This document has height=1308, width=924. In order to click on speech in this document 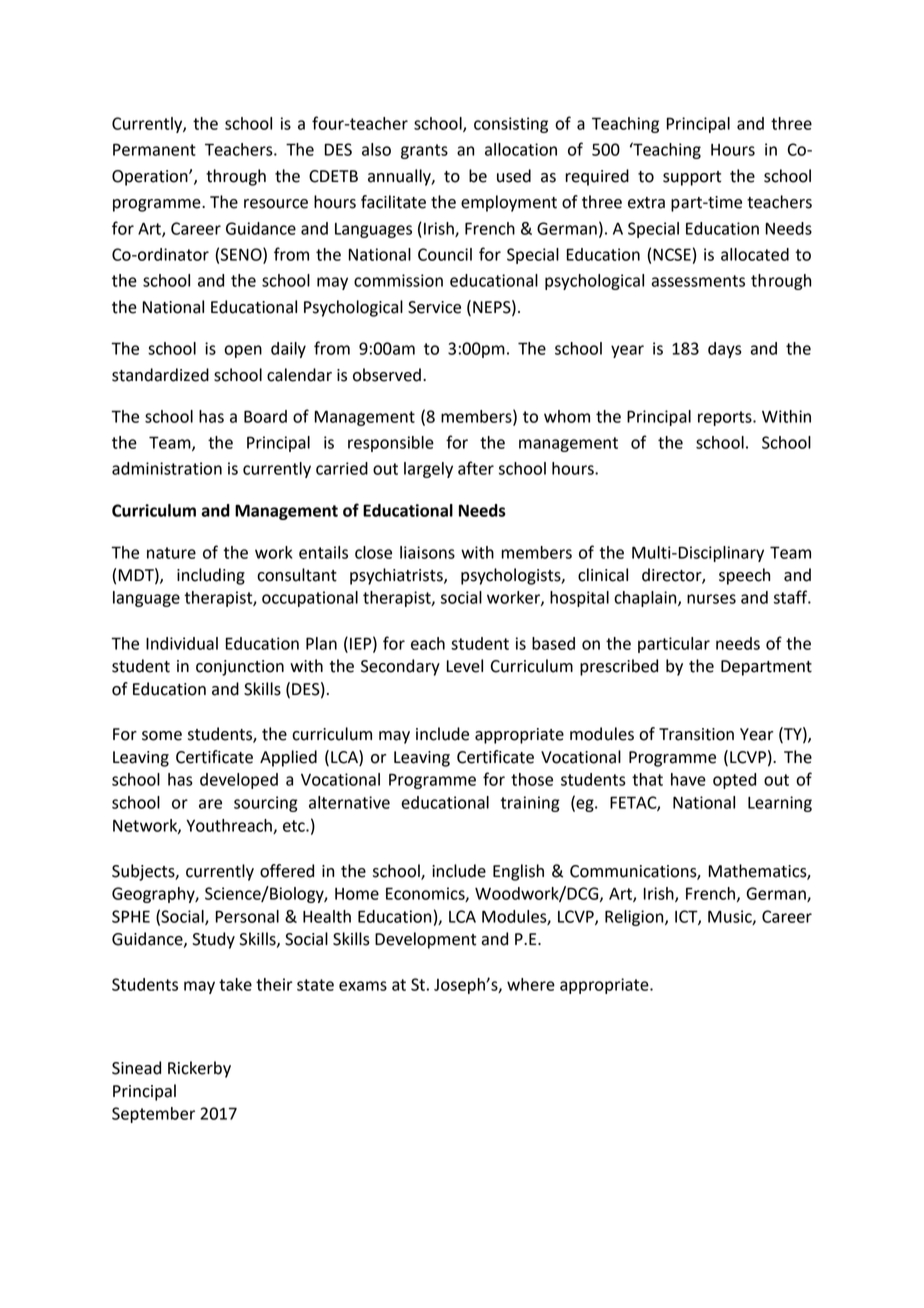, I will do `click(744, 576)`.
